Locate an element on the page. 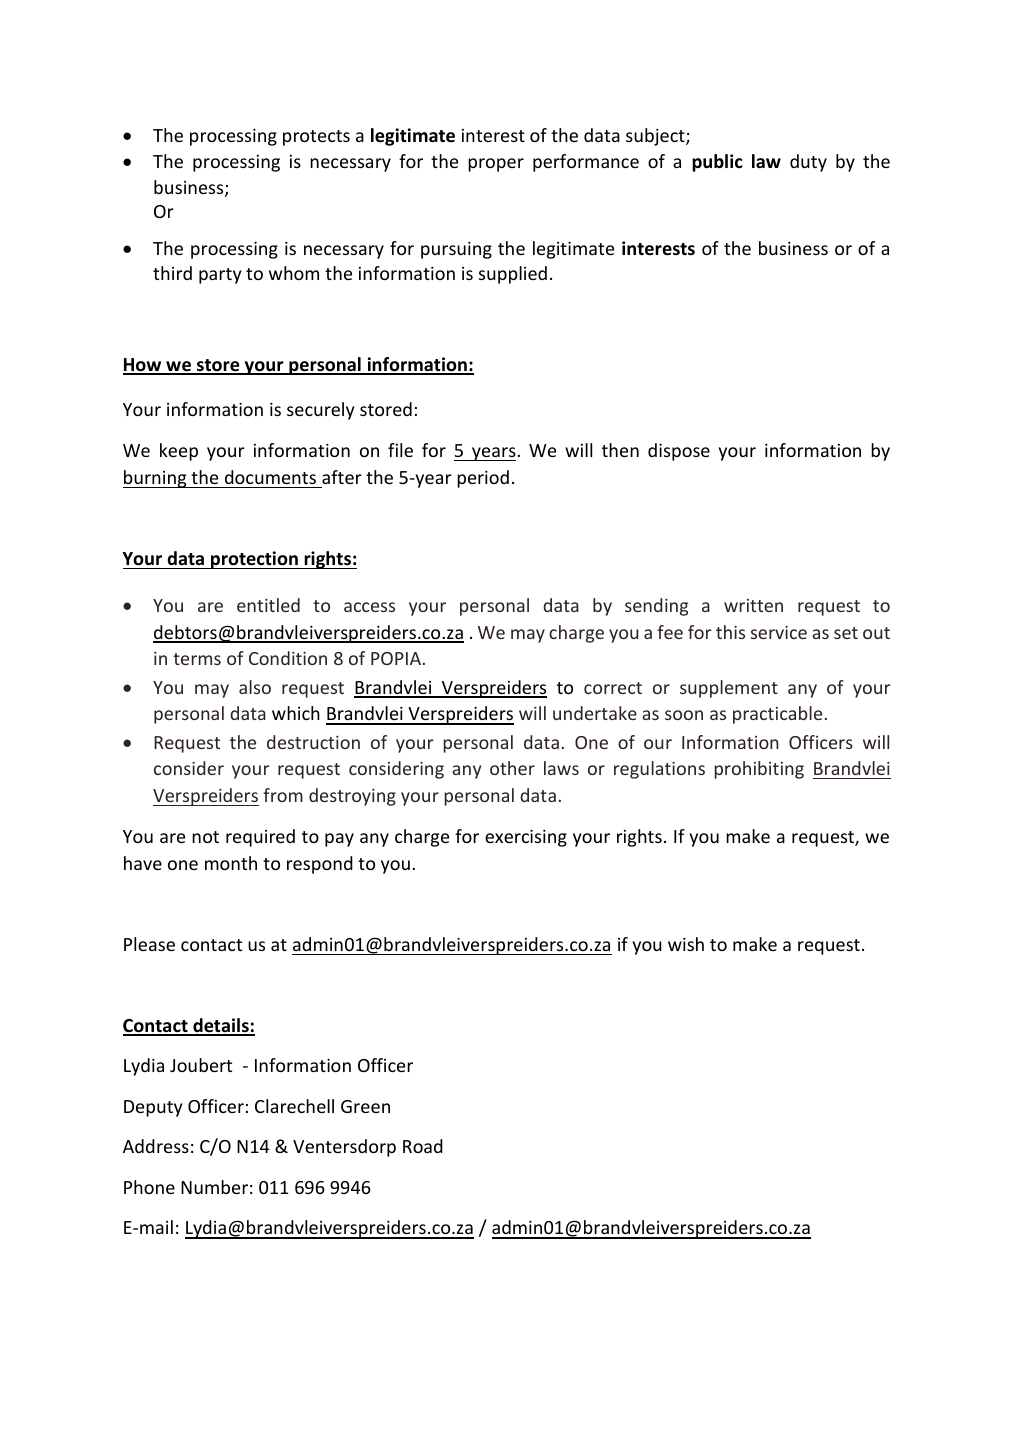 Image resolution: width=1013 pixels, height=1433 pixels. wish is located at coordinates (686, 944).
